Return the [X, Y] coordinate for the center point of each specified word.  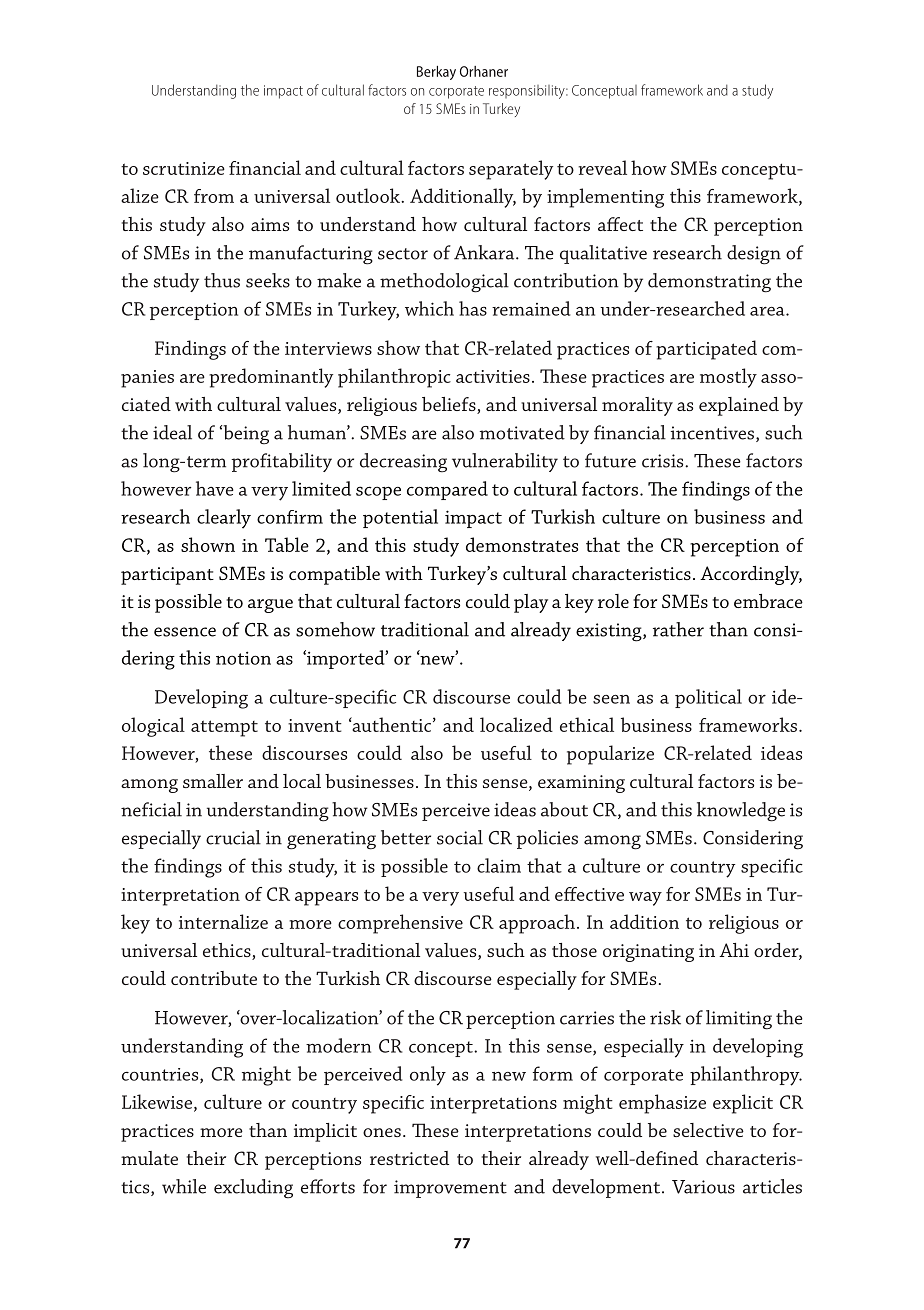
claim [499, 865]
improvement [450, 1189]
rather [678, 629]
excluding [253, 1189]
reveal [603, 167]
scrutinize [184, 168]
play [531, 603]
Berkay [436, 73]
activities [493, 376]
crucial [233, 837]
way [645, 899]
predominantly [271, 378]
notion [243, 658]
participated [706, 350]
